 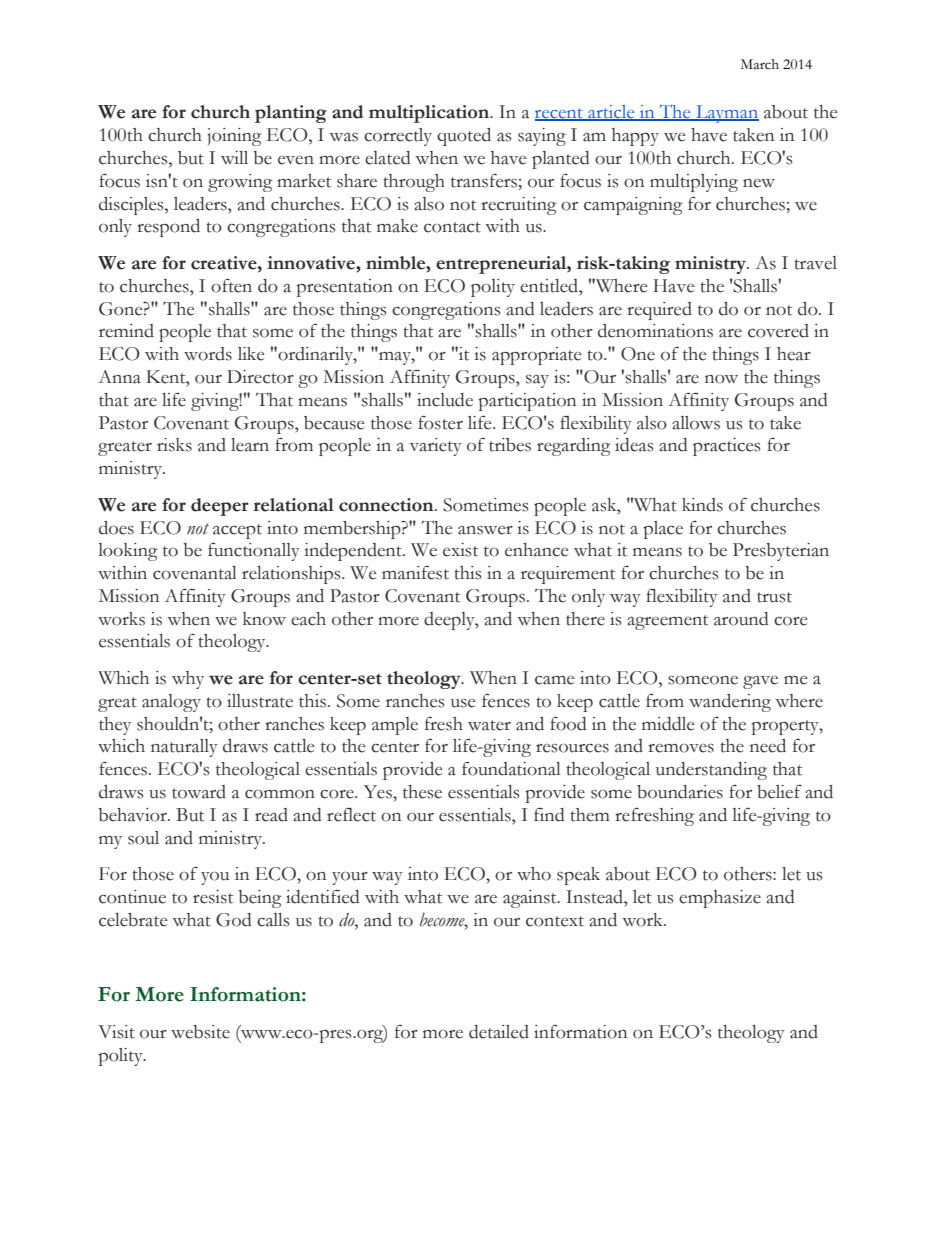 I want to click on multiplication, so click(x=430, y=114).
